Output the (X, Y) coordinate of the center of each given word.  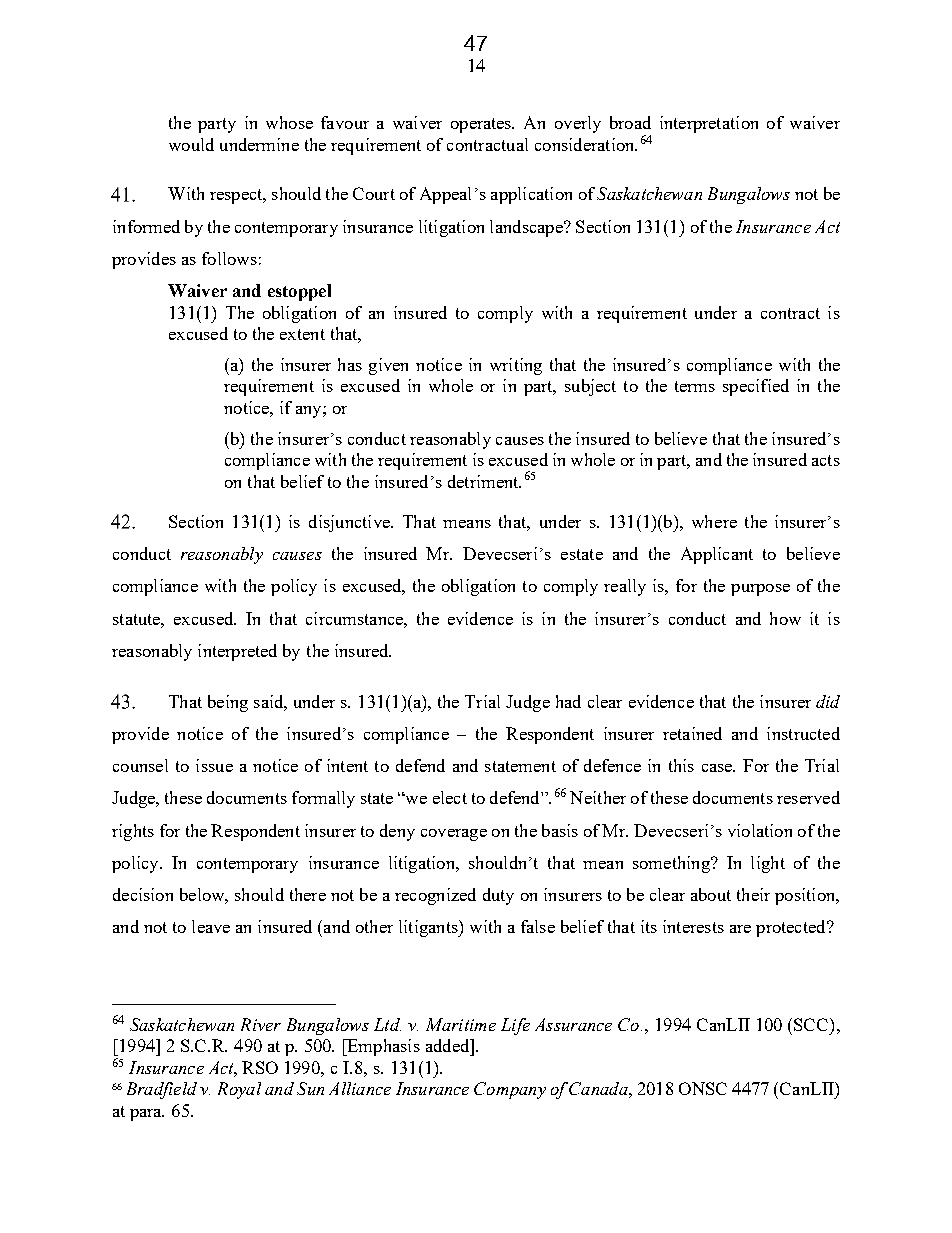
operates (482, 125)
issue (214, 765)
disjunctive (350, 523)
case (718, 768)
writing (516, 366)
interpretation (709, 124)
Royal (239, 1090)
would (191, 144)
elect (450, 797)
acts (826, 460)
